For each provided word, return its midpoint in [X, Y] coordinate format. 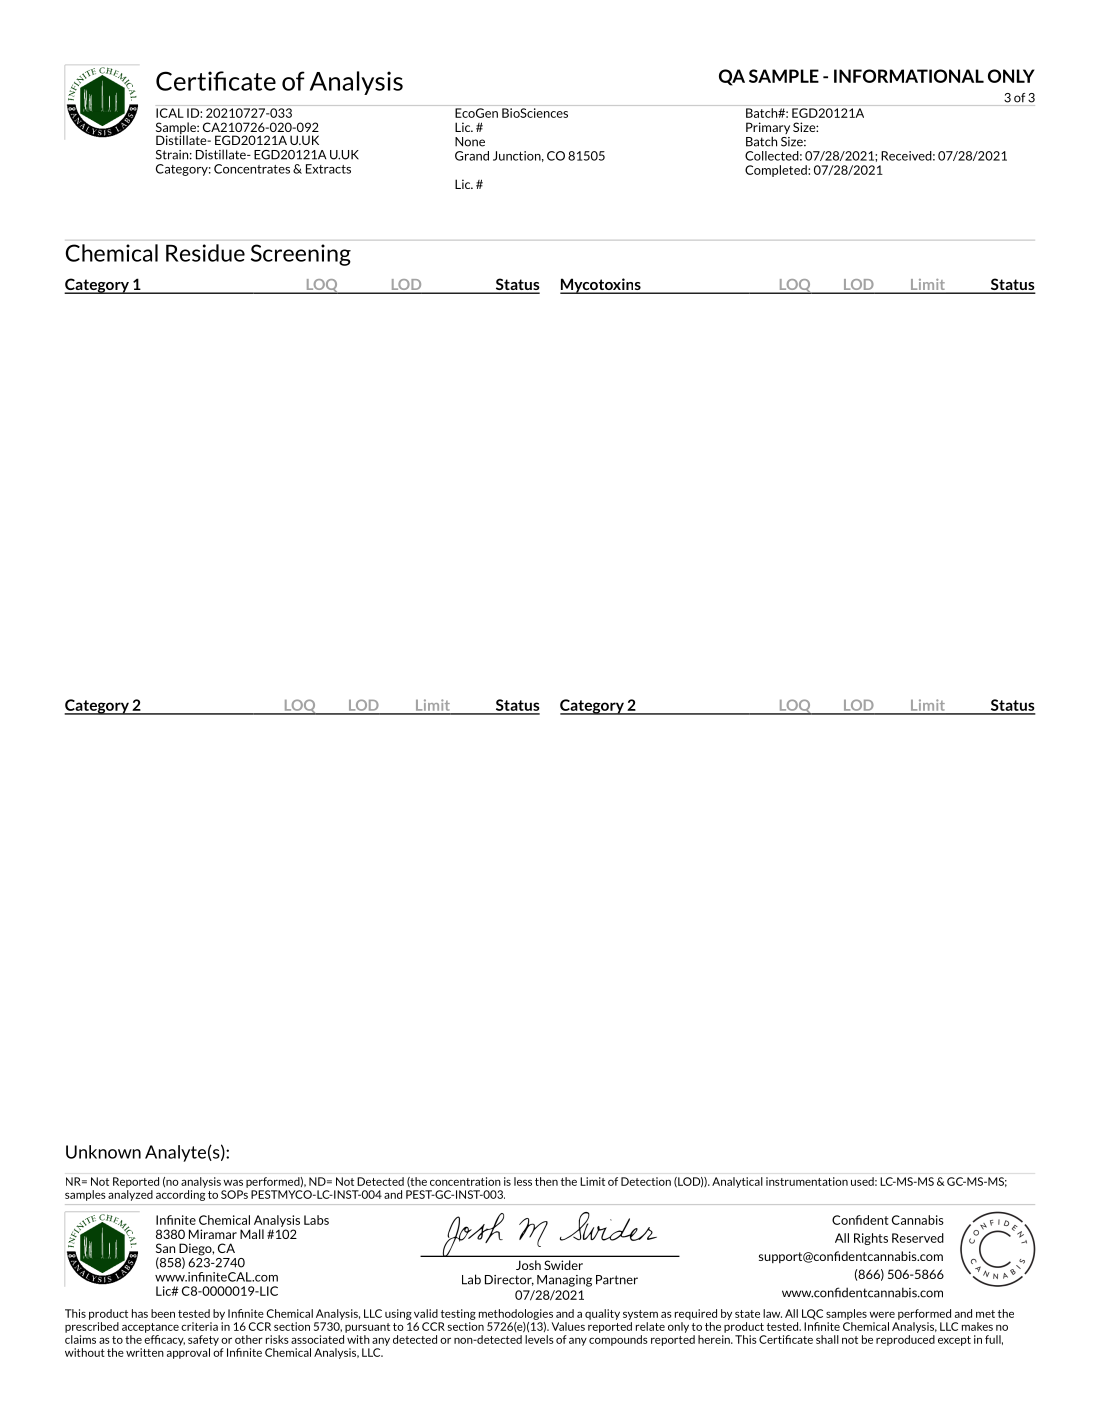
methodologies [516, 1314]
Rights [871, 1239]
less [523, 1181]
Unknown [103, 1152]
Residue [205, 253]
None [470, 142]
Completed [777, 171]
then [546, 1181]
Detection [646, 1181]
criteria [199, 1326]
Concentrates [252, 169]
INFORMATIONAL [909, 76]
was [233, 1182]
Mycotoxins [601, 286]
